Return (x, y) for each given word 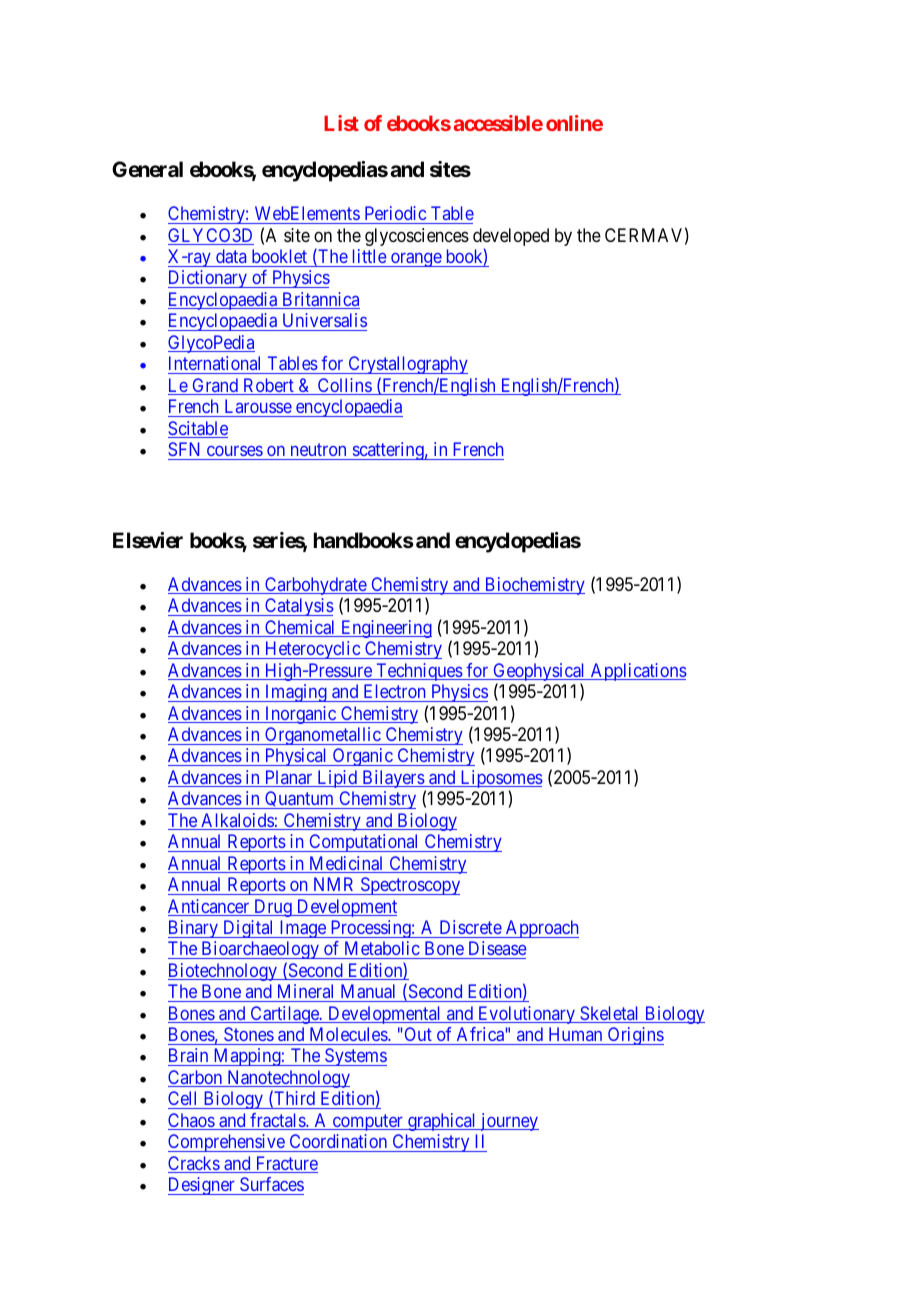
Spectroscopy (409, 886)
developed (511, 238)
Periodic (395, 213)
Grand (215, 386)
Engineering (385, 629)
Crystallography (407, 365)
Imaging (296, 693)
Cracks (194, 1164)
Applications (637, 672)
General (147, 169)
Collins (344, 386)
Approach (541, 929)
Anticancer (210, 907)
